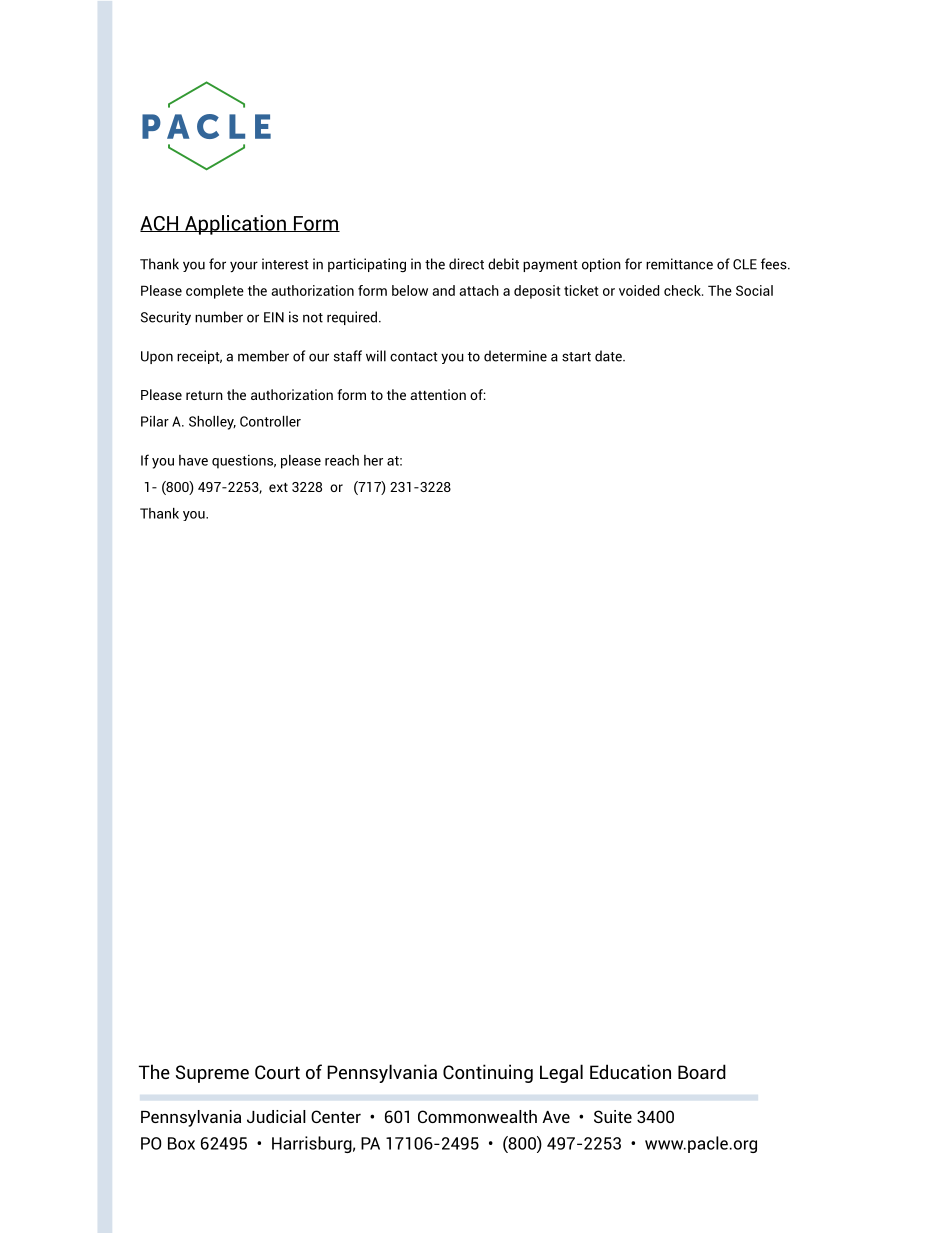 The height and width of the screenshot is (1233, 952). Describe the element at coordinates (276, 1116) in the screenshot. I see `Judicial` at that location.
